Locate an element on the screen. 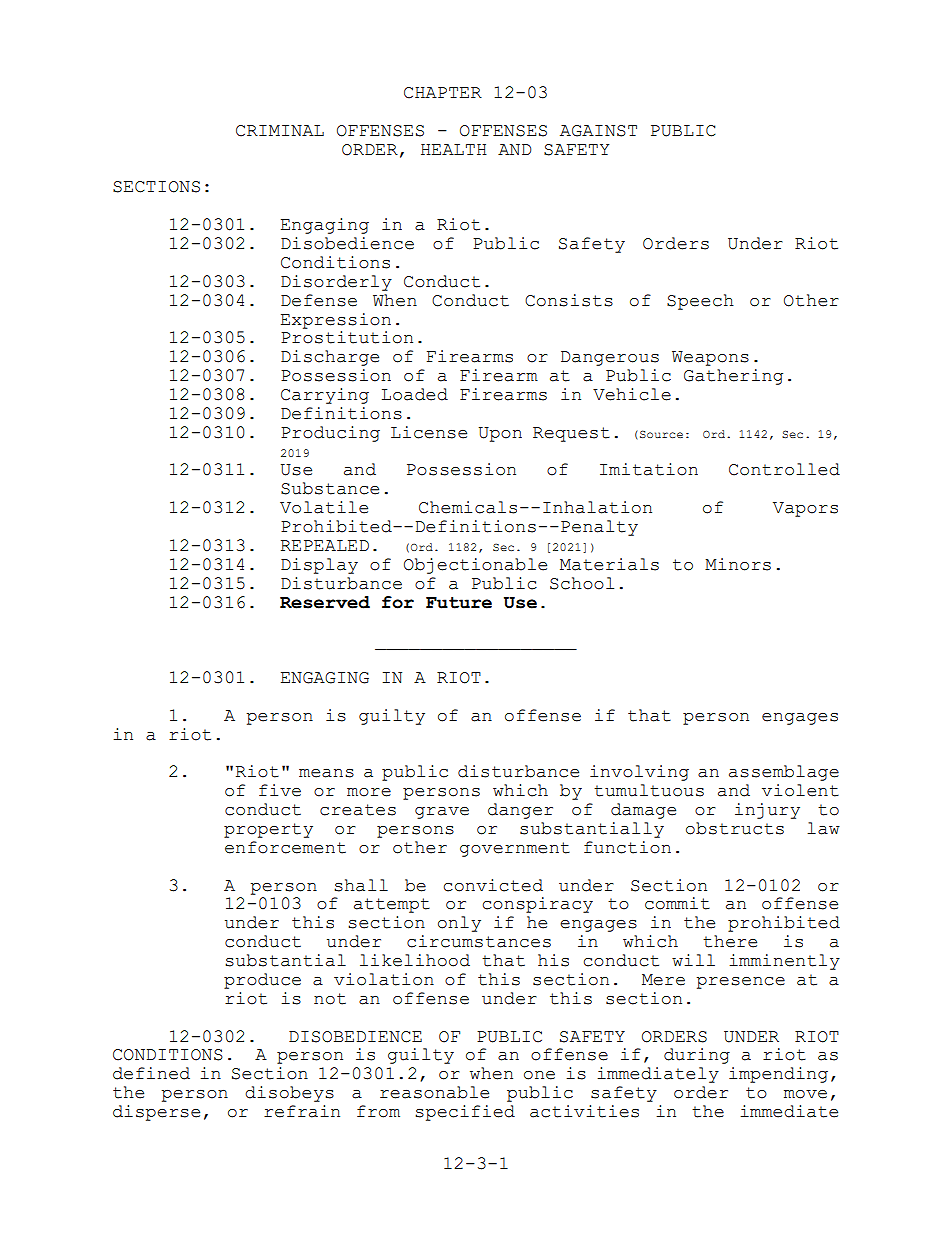  CRIMINAL is located at coordinates (280, 131).
